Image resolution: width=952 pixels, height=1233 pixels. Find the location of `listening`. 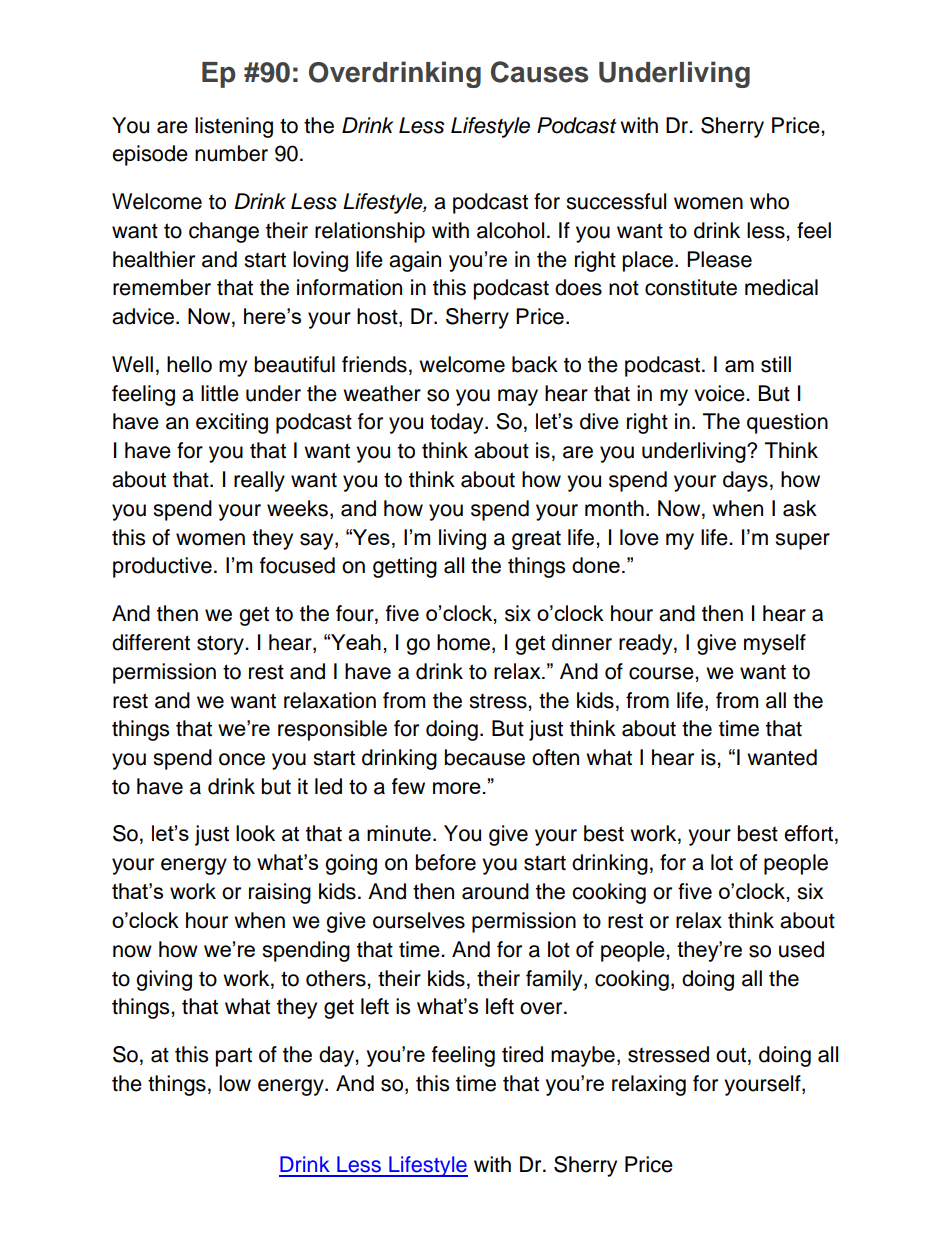

listening is located at coordinates (234, 127).
